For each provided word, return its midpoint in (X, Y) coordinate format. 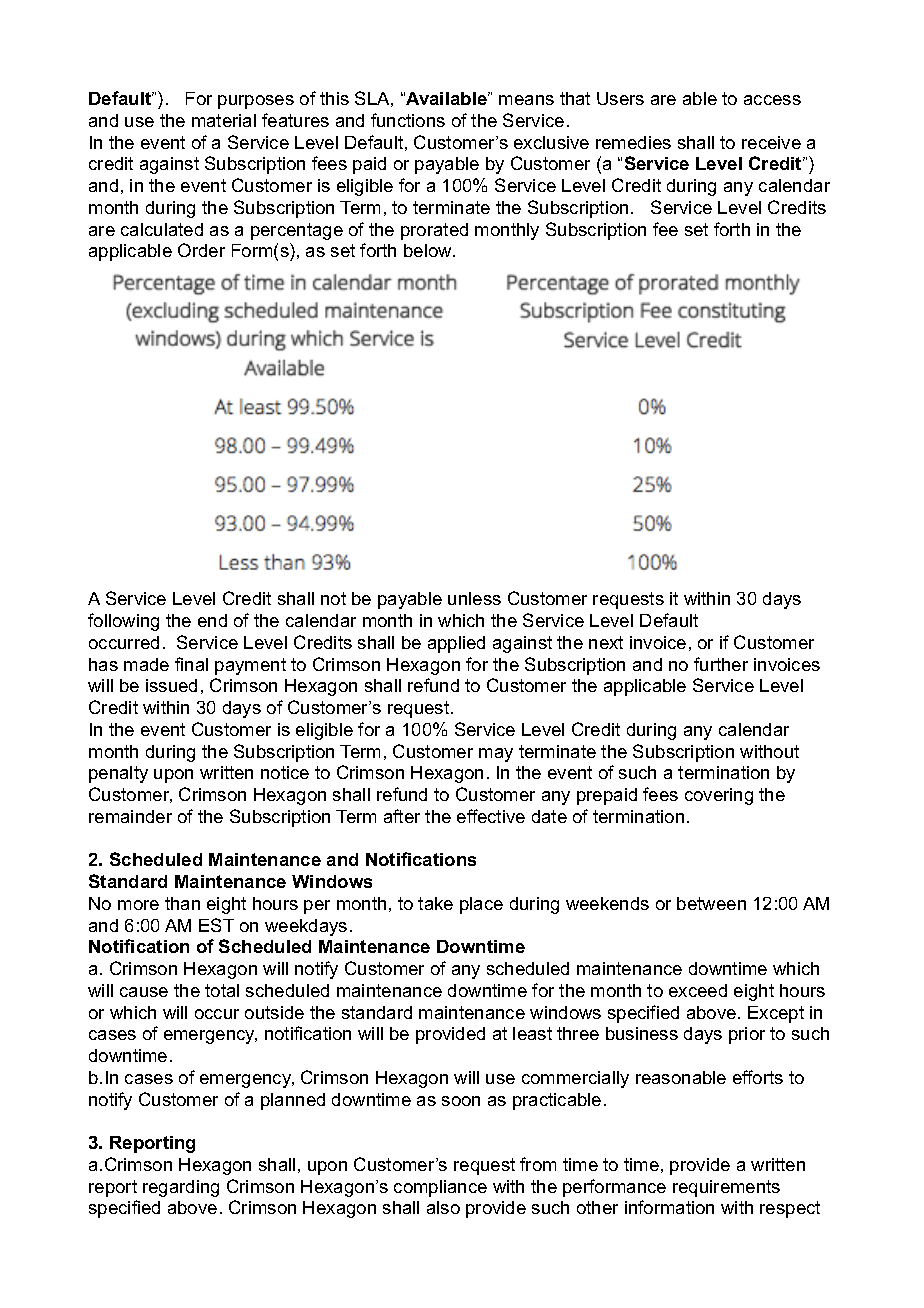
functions (408, 120)
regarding (181, 1188)
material (224, 120)
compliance (440, 1188)
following (123, 622)
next (606, 642)
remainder (130, 816)
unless (474, 598)
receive (771, 142)
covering (719, 796)
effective (491, 816)
